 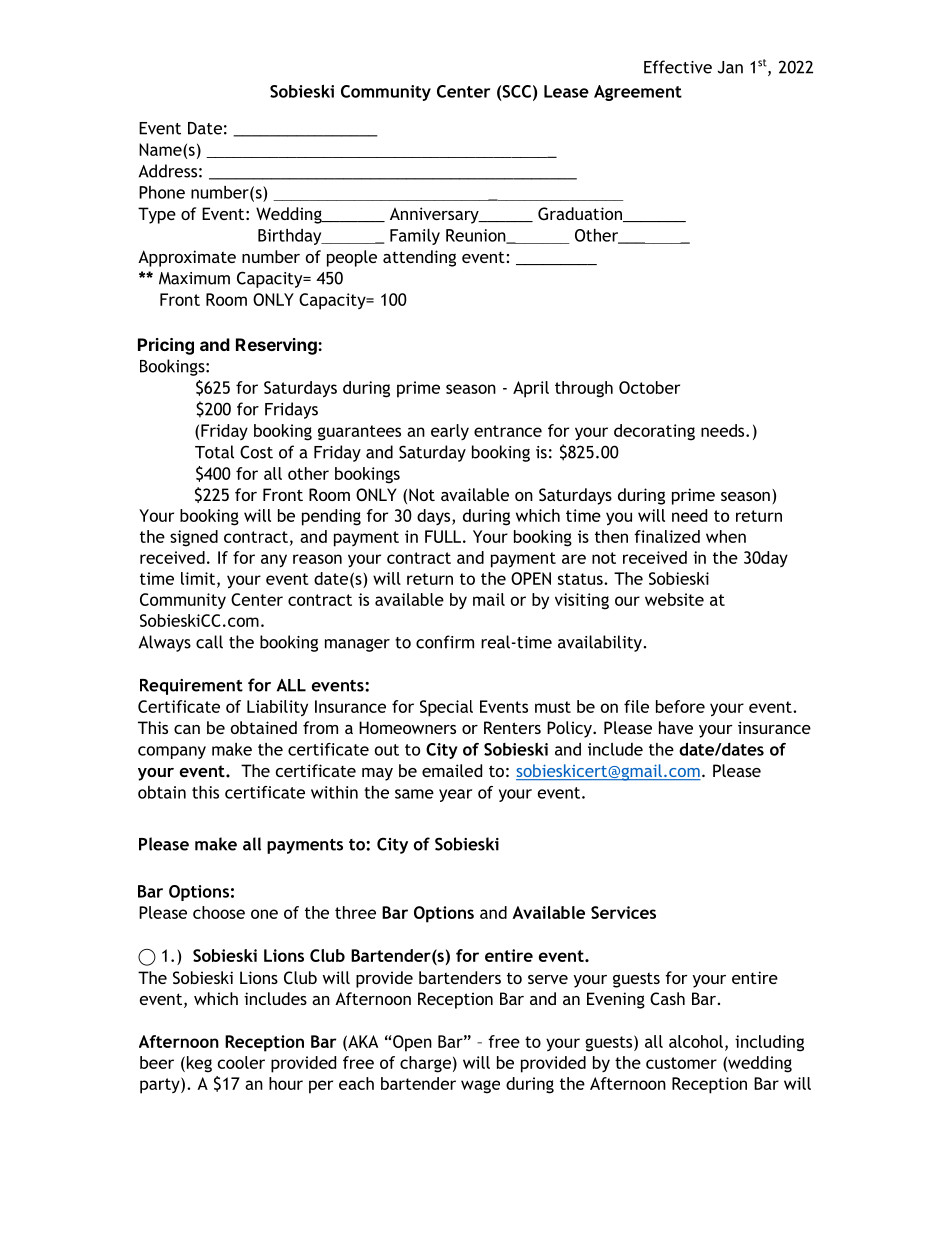 What do you see at coordinates (678, 67) in the image?
I see `Effective` at bounding box center [678, 67].
